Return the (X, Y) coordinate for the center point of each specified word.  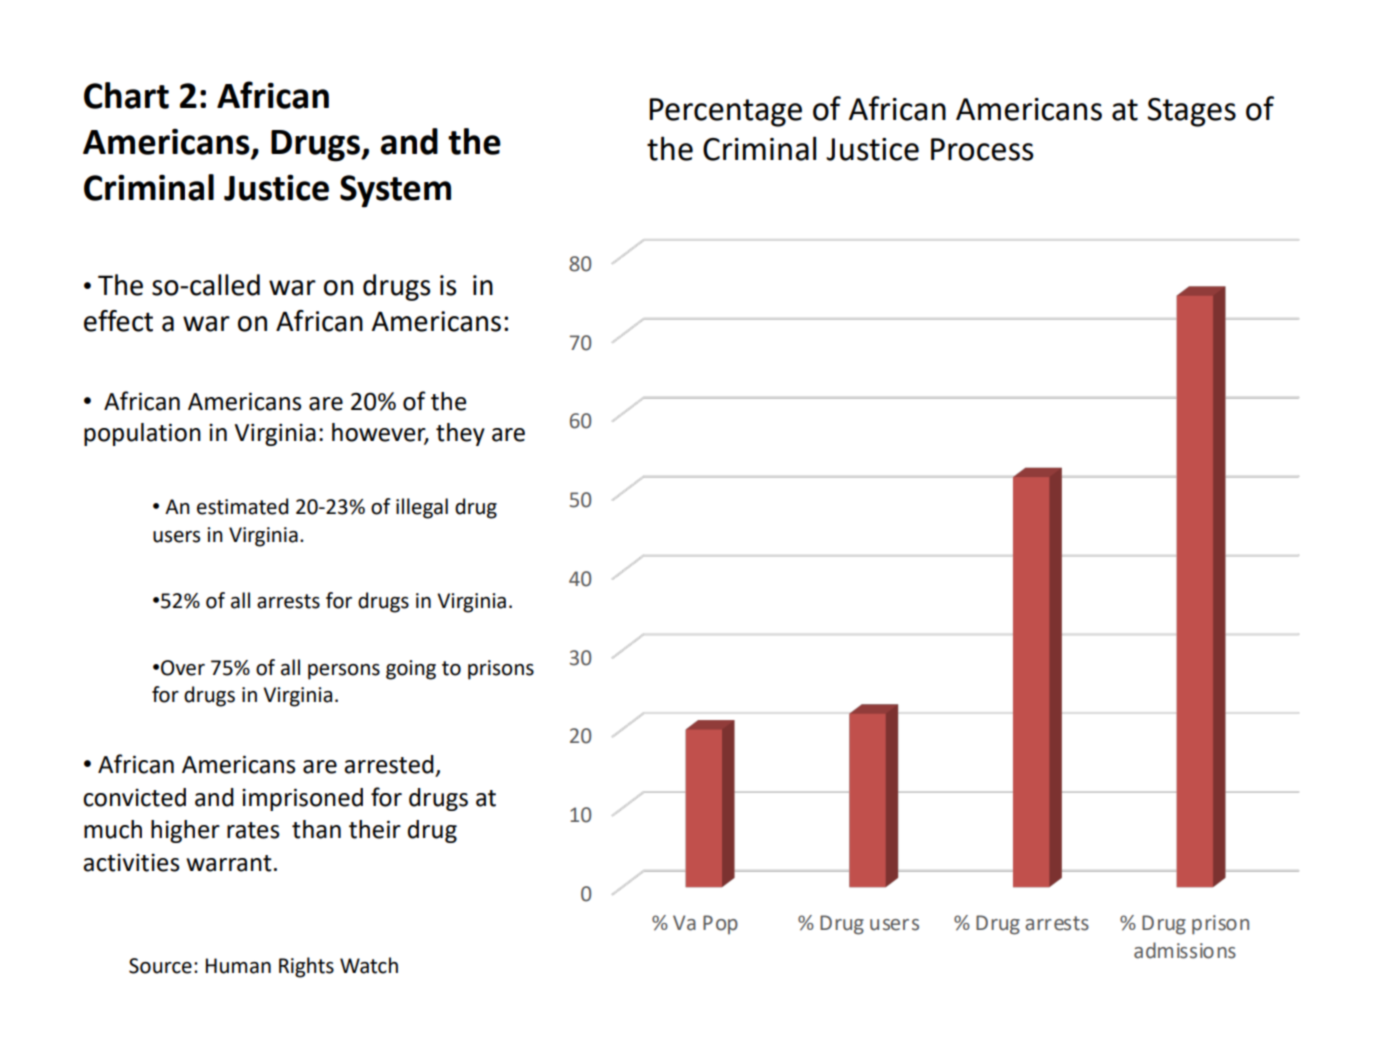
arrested (389, 764)
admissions (1185, 950)
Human (238, 966)
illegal (422, 508)
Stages (1191, 112)
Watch (369, 965)
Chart (126, 95)
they (460, 434)
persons (344, 672)
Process (982, 149)
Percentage (725, 112)
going (411, 670)
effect (118, 321)
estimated (242, 506)
